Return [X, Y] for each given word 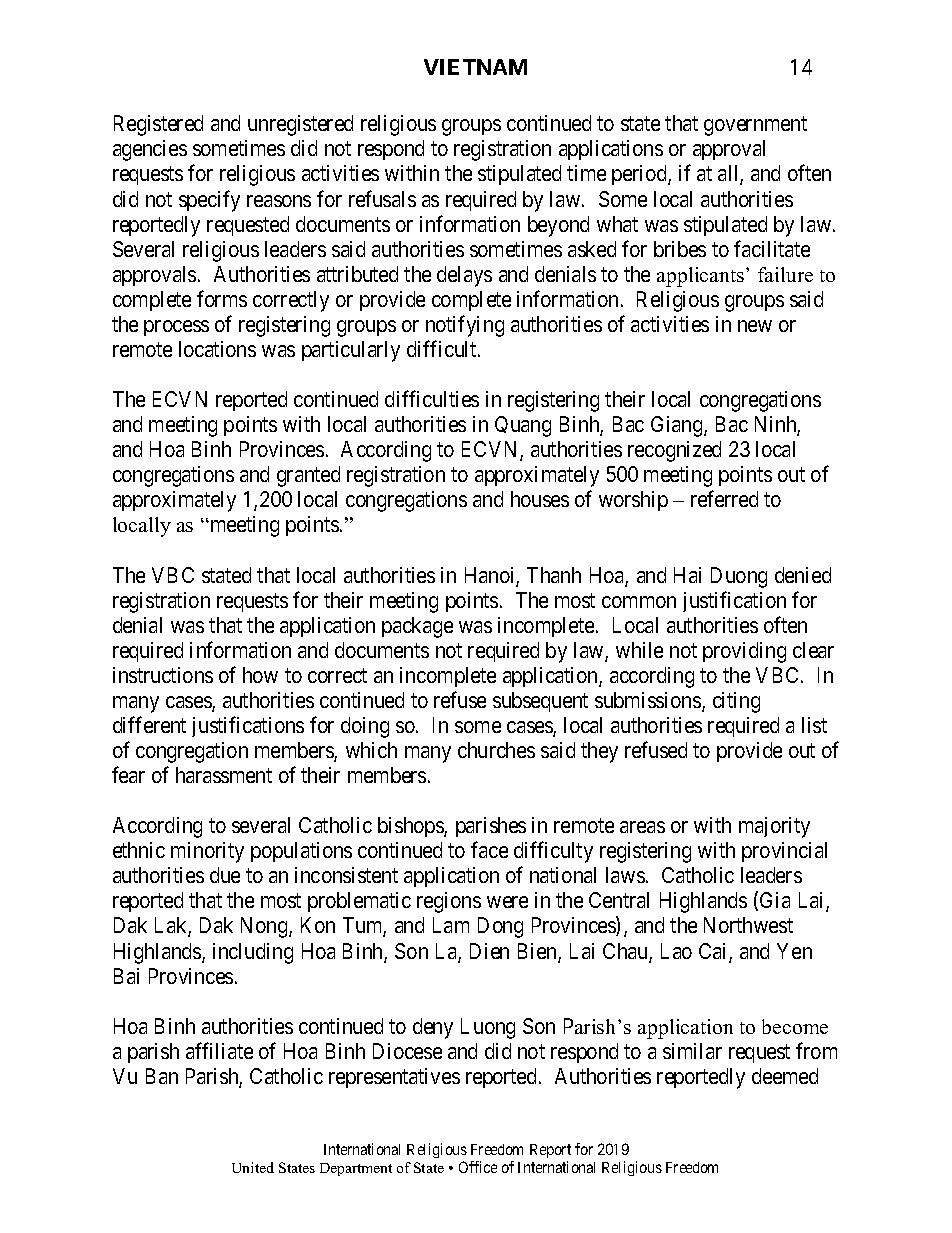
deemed [785, 1076]
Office [478, 1167]
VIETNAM [475, 67]
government [755, 126]
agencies [150, 150]
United [253, 1167]
